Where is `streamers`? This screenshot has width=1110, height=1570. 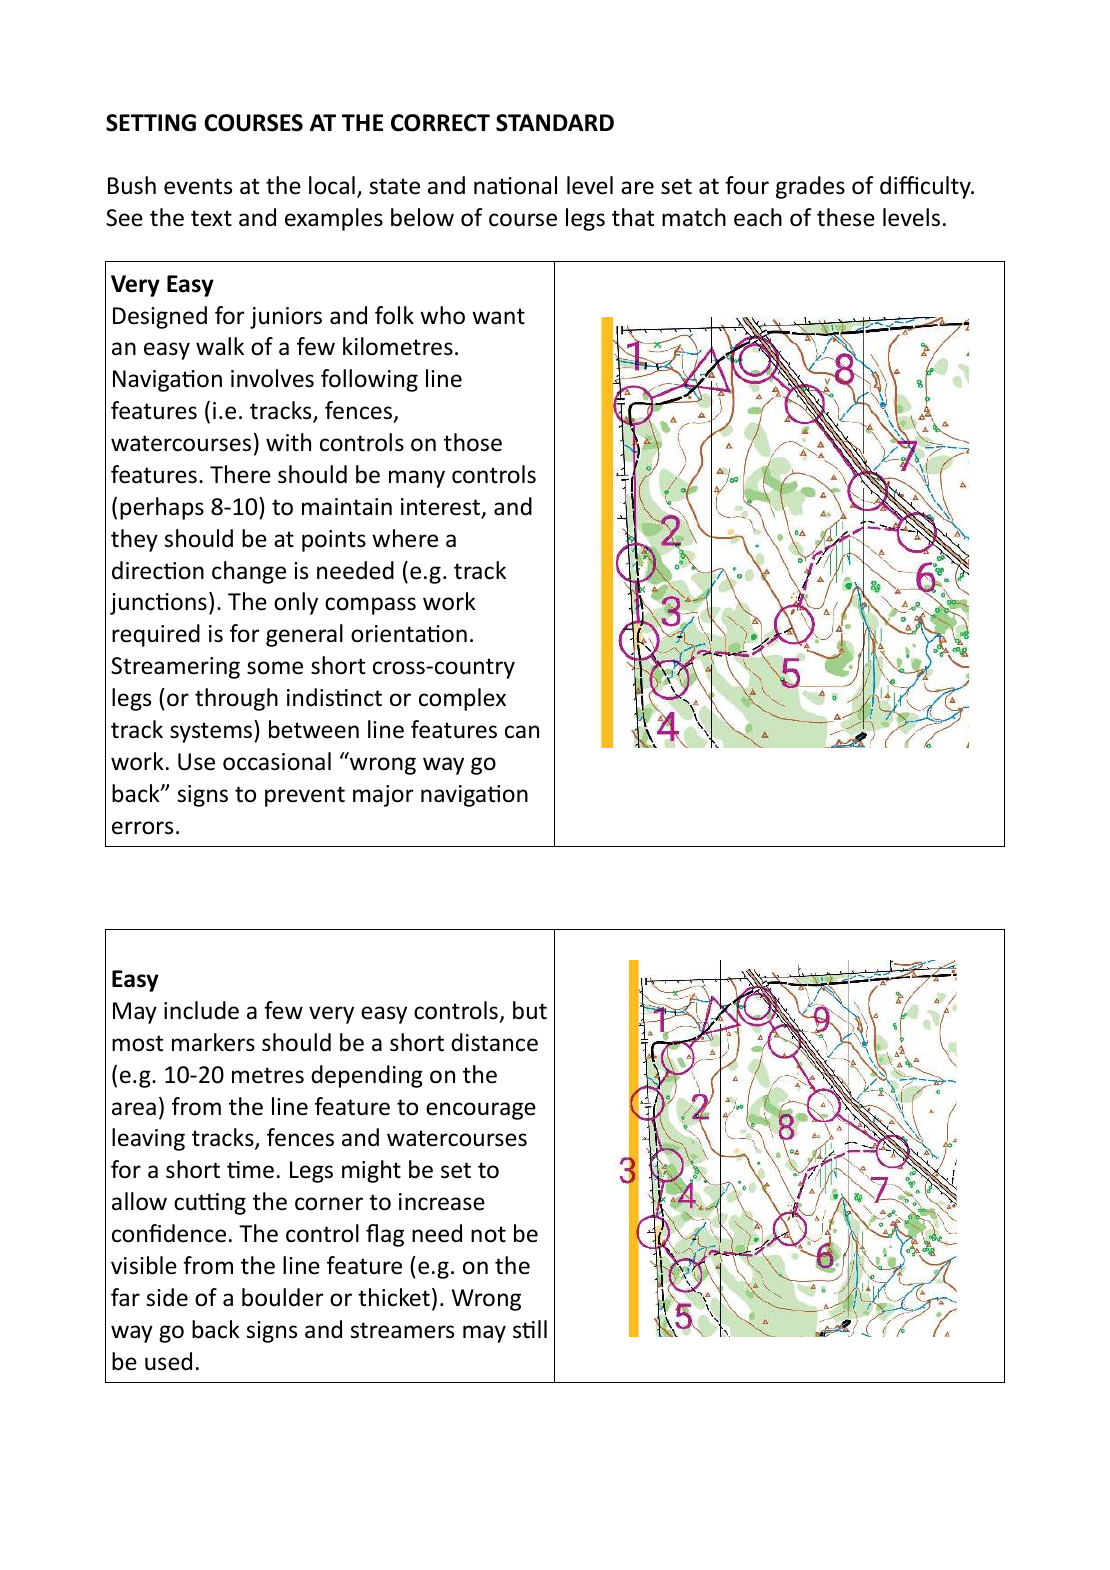 streamers is located at coordinates (402, 1330).
